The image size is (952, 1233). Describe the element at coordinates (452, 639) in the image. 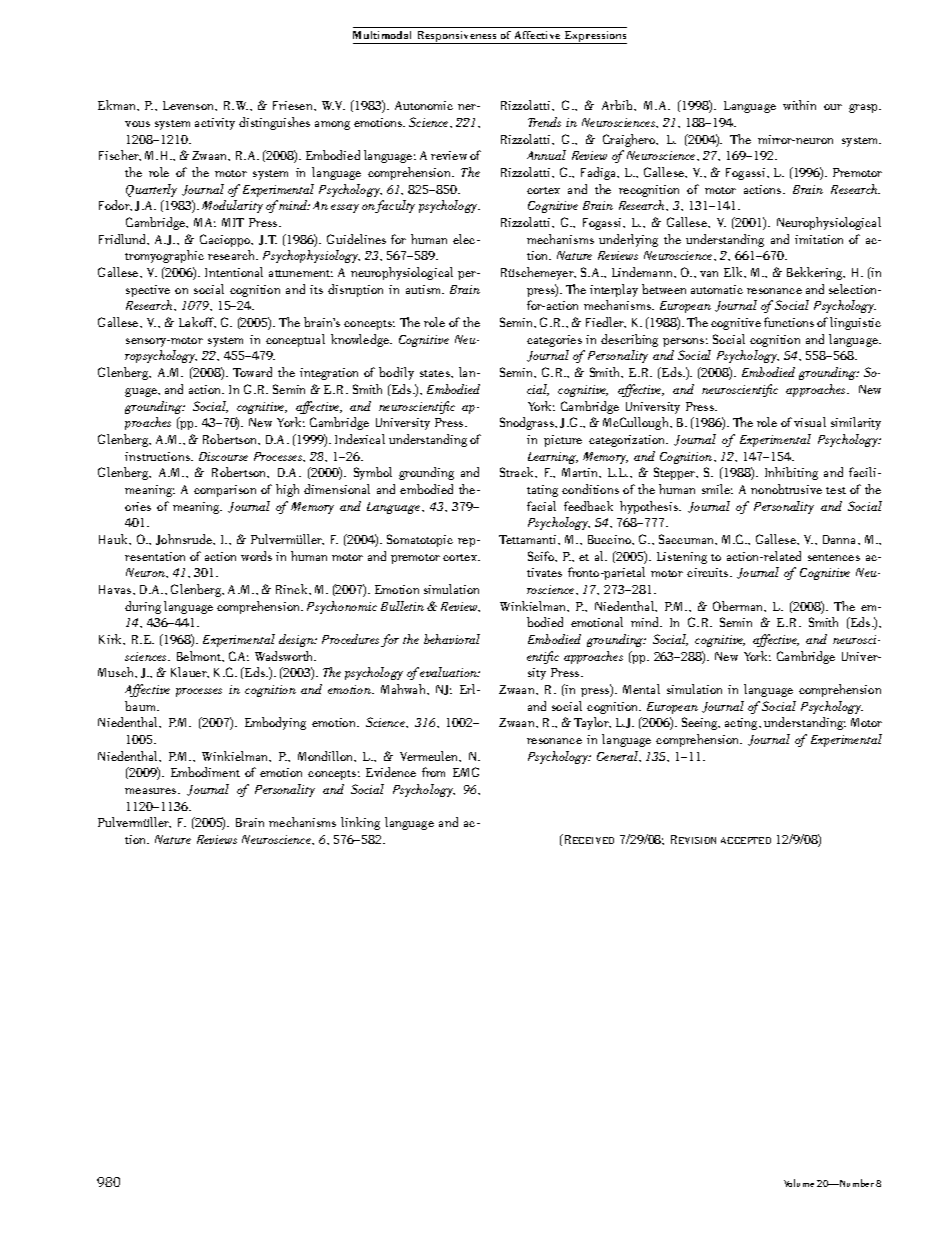

I see `behavioral` at that location.
